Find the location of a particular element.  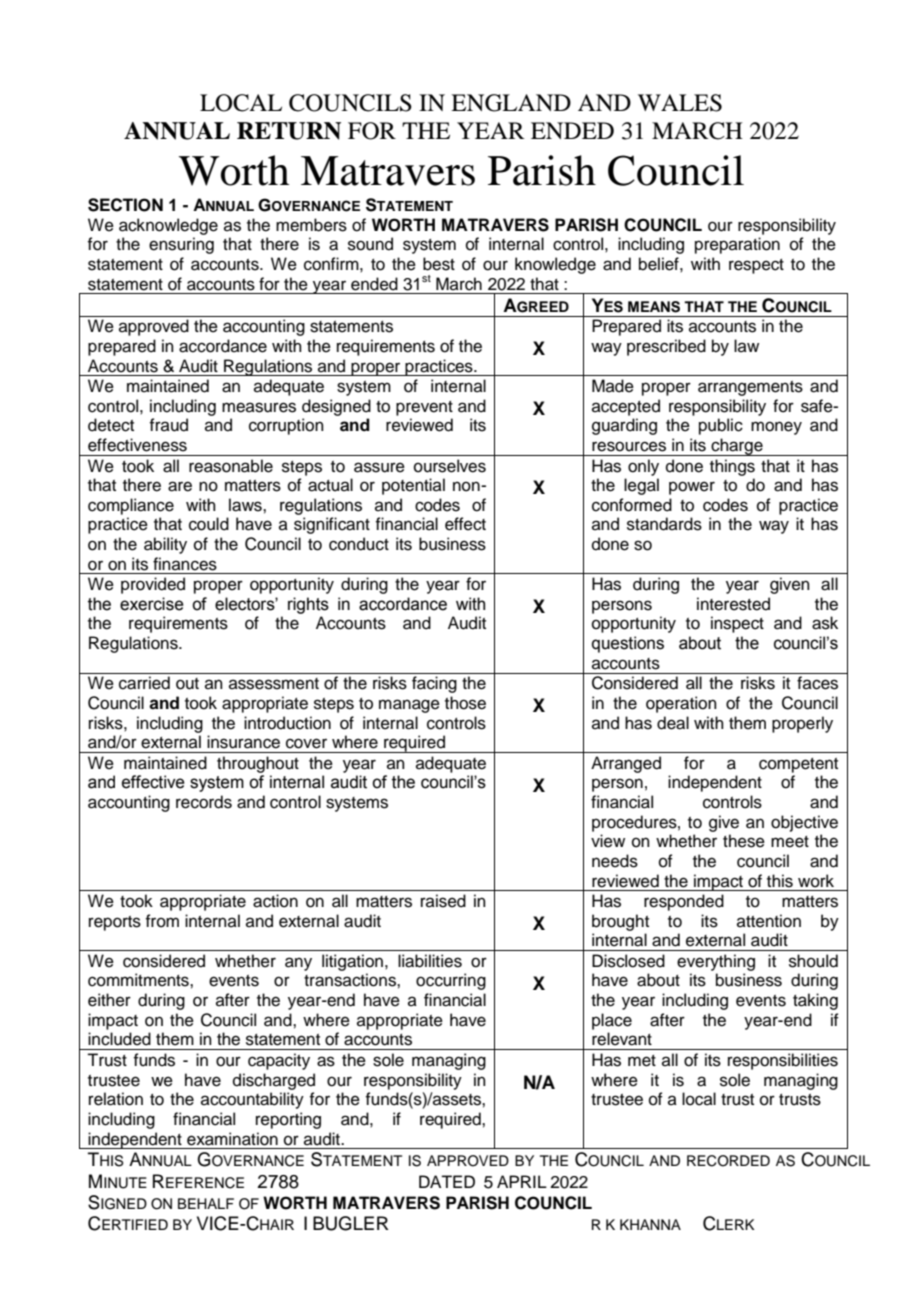

arrangements is located at coordinates (750, 388).
